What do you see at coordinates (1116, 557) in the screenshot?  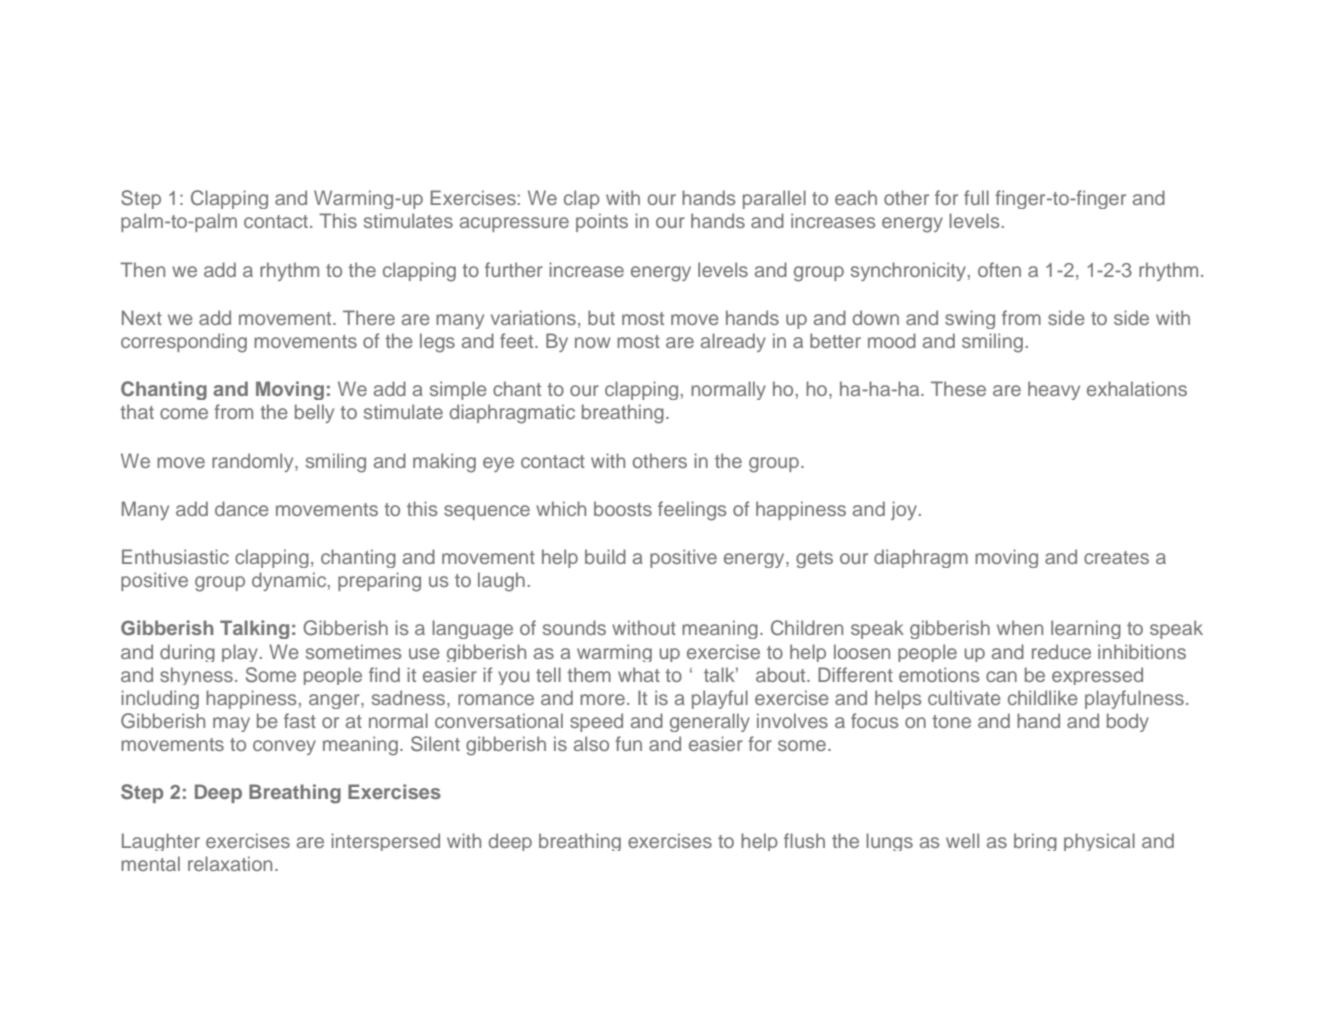 I see `creates` at bounding box center [1116, 557].
